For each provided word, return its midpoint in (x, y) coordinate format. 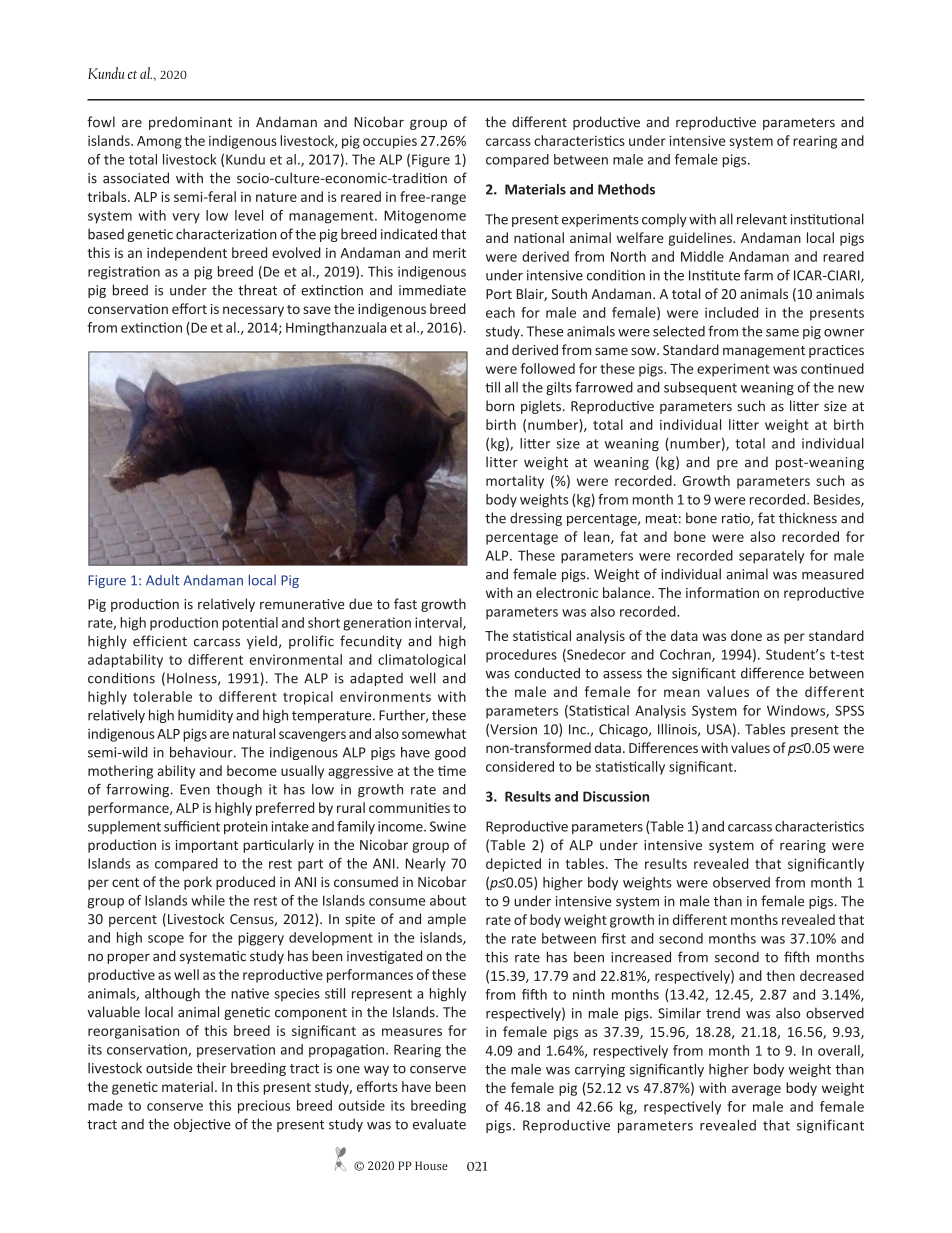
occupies (390, 142)
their (211, 1068)
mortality (515, 482)
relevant (762, 219)
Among (159, 142)
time (452, 771)
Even (195, 789)
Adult (162, 580)
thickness (808, 518)
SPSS (849, 710)
